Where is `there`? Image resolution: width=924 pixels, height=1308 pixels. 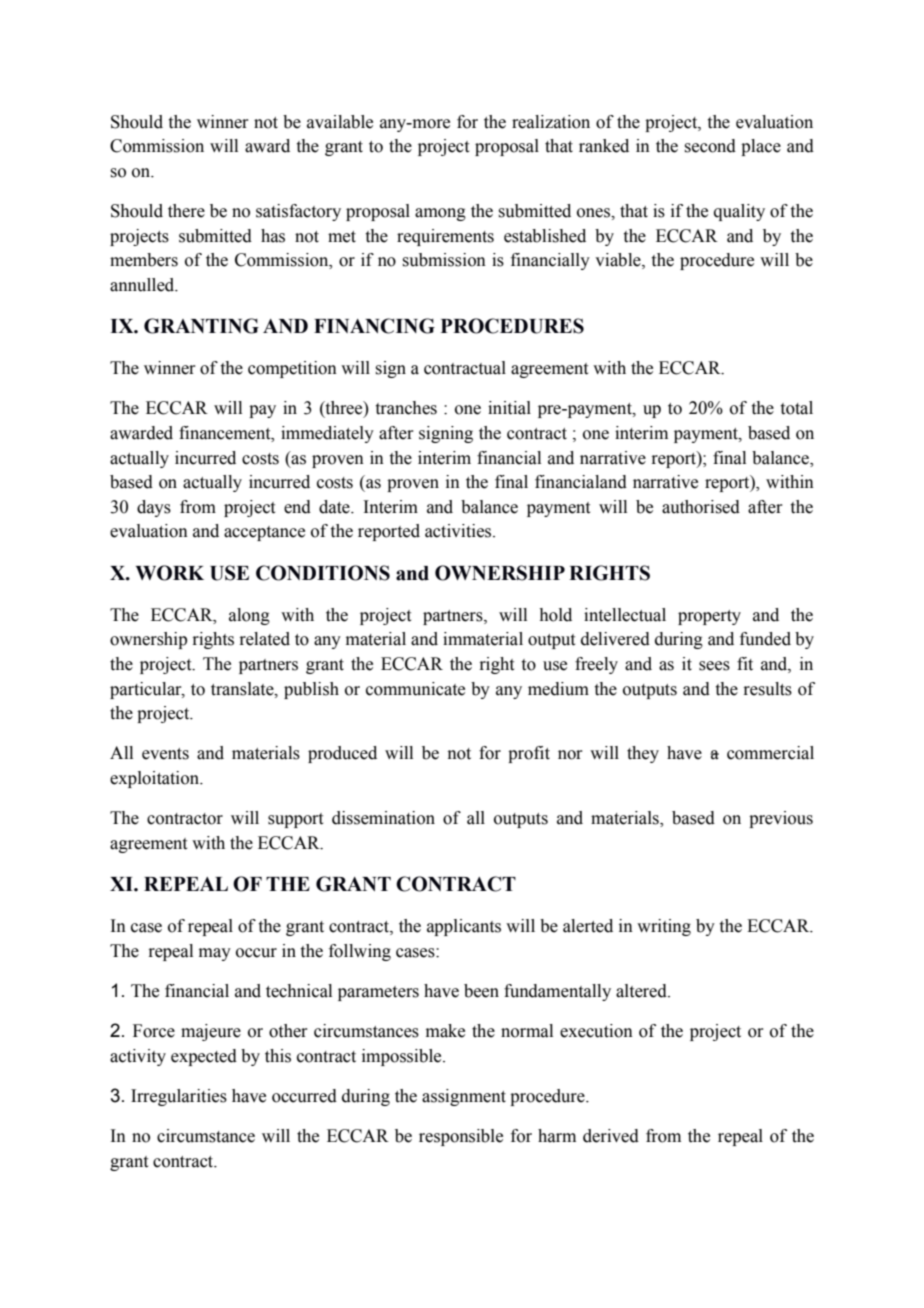
there is located at coordinates (186, 211).
